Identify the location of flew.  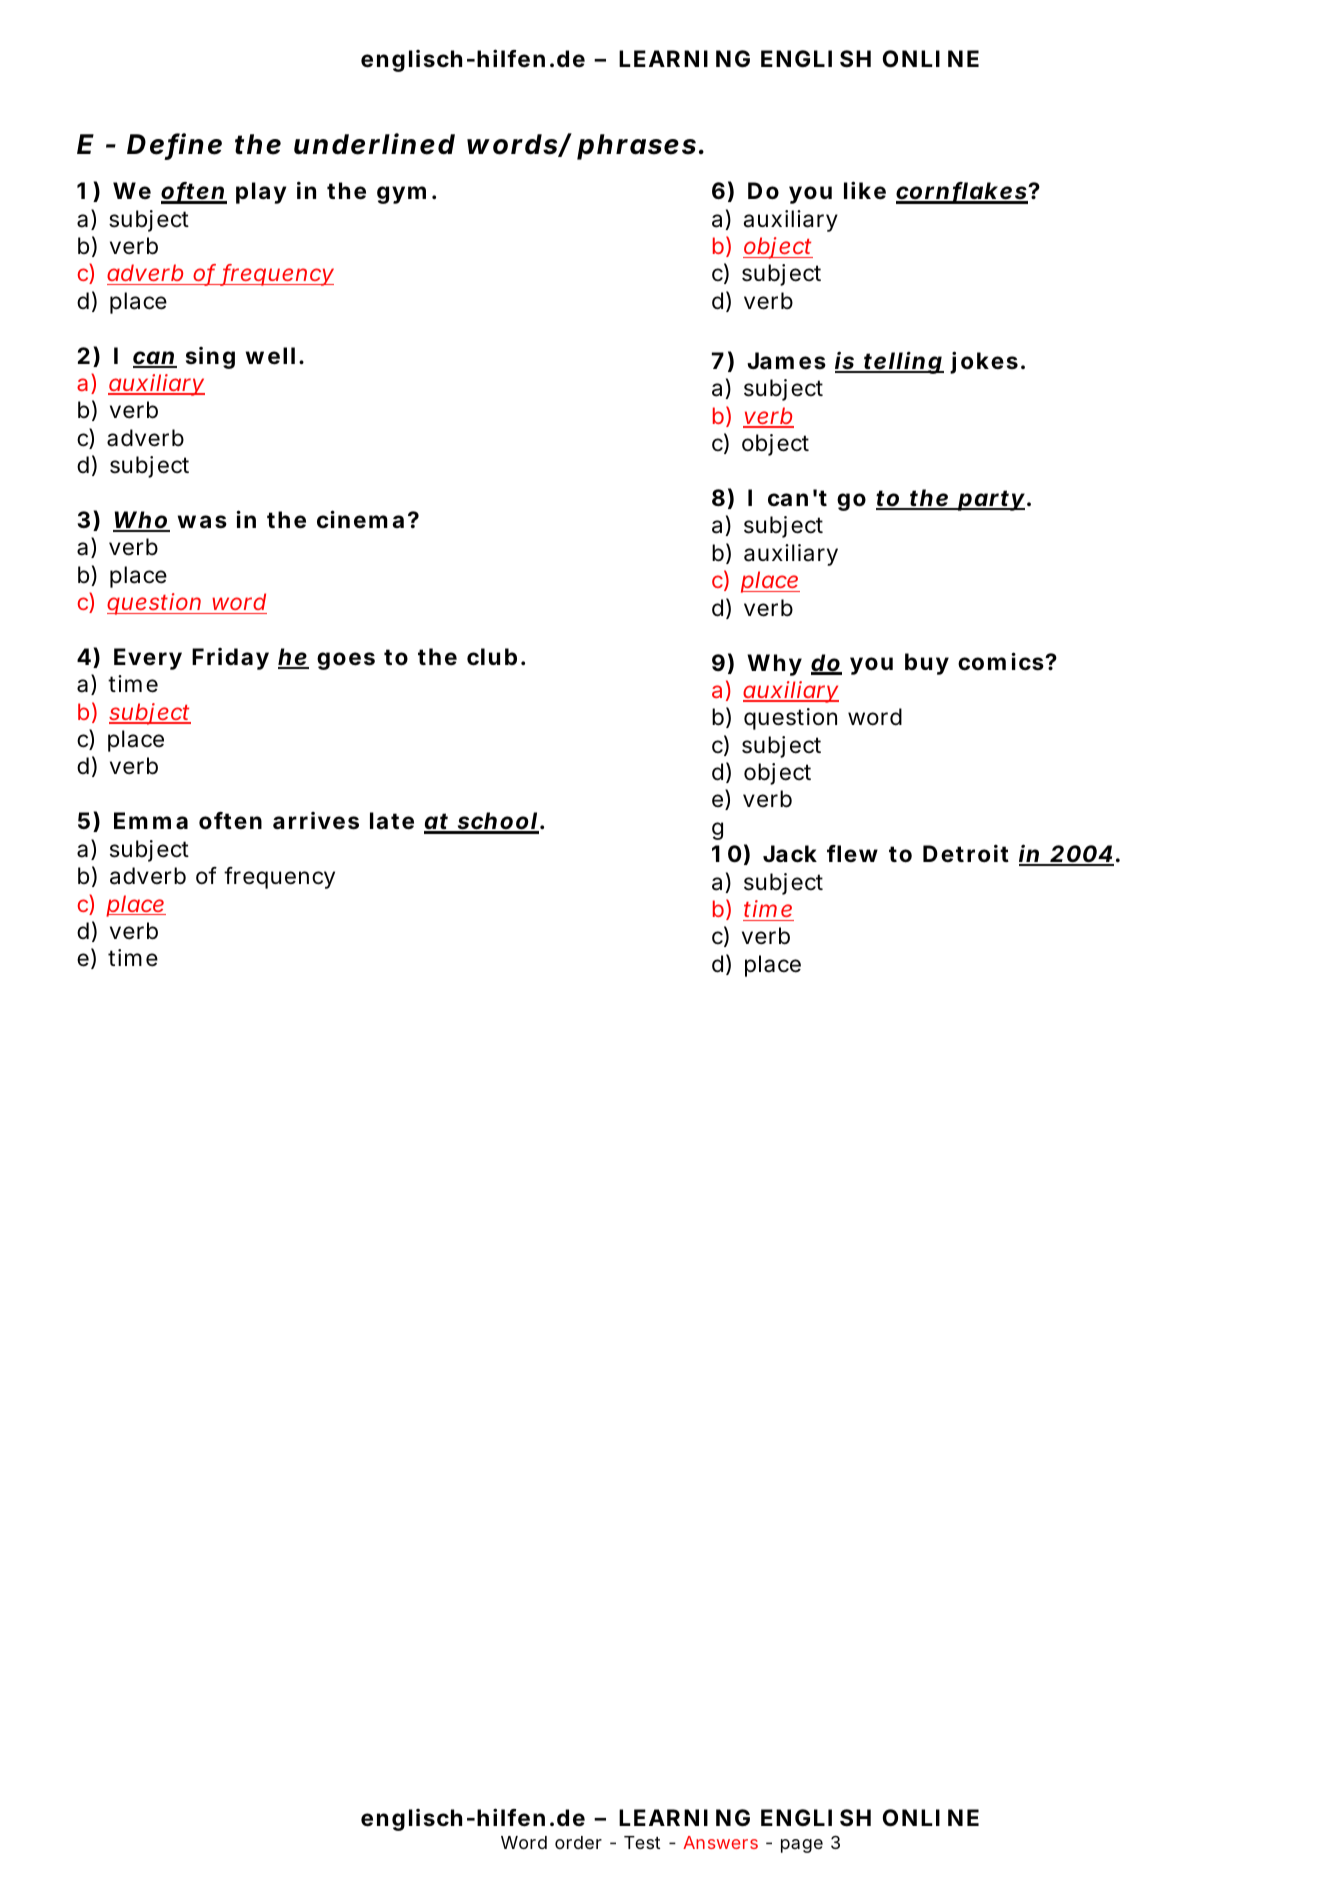
(852, 854).
